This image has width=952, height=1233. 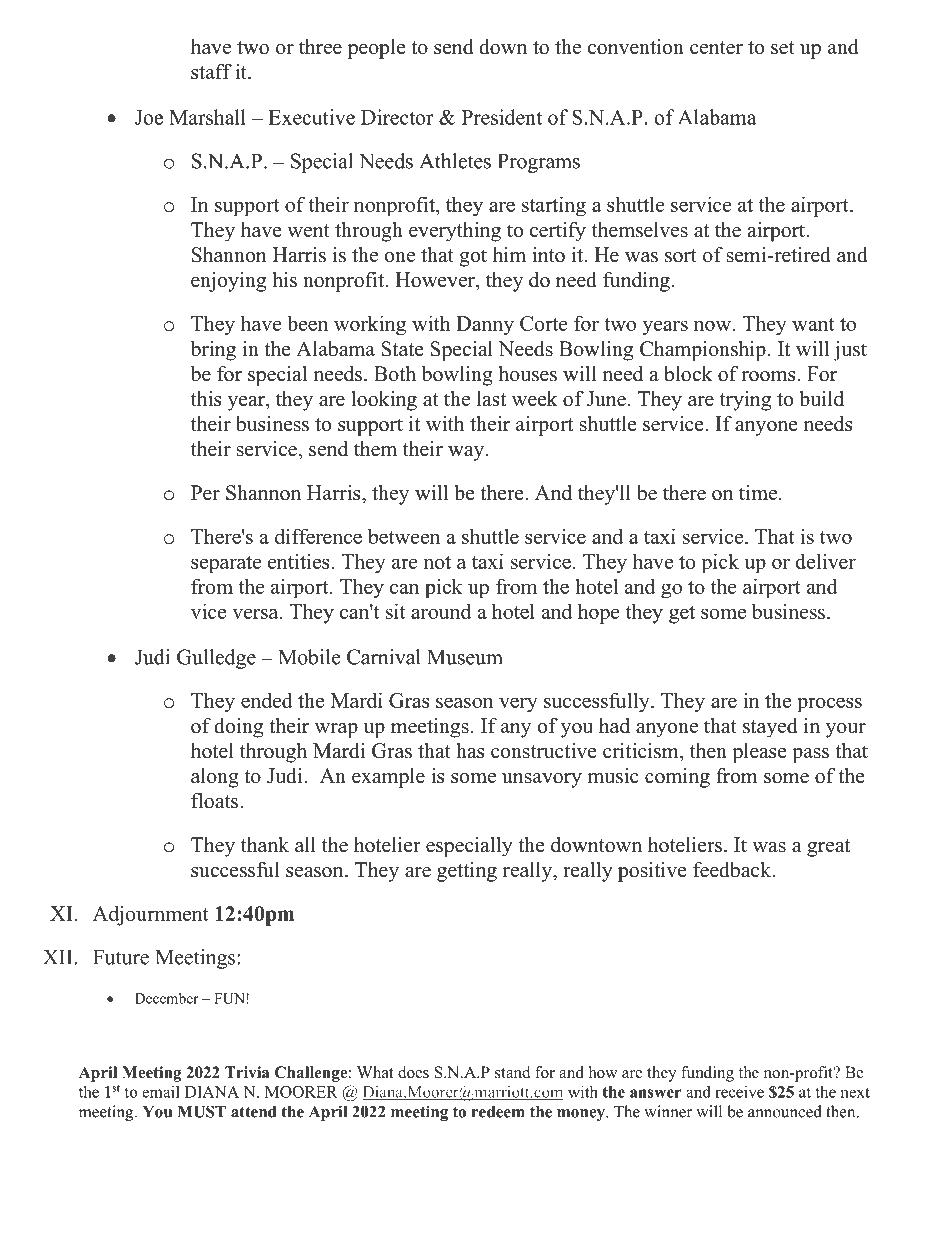 What do you see at coordinates (149, 117) in the image?
I see `Joe` at bounding box center [149, 117].
